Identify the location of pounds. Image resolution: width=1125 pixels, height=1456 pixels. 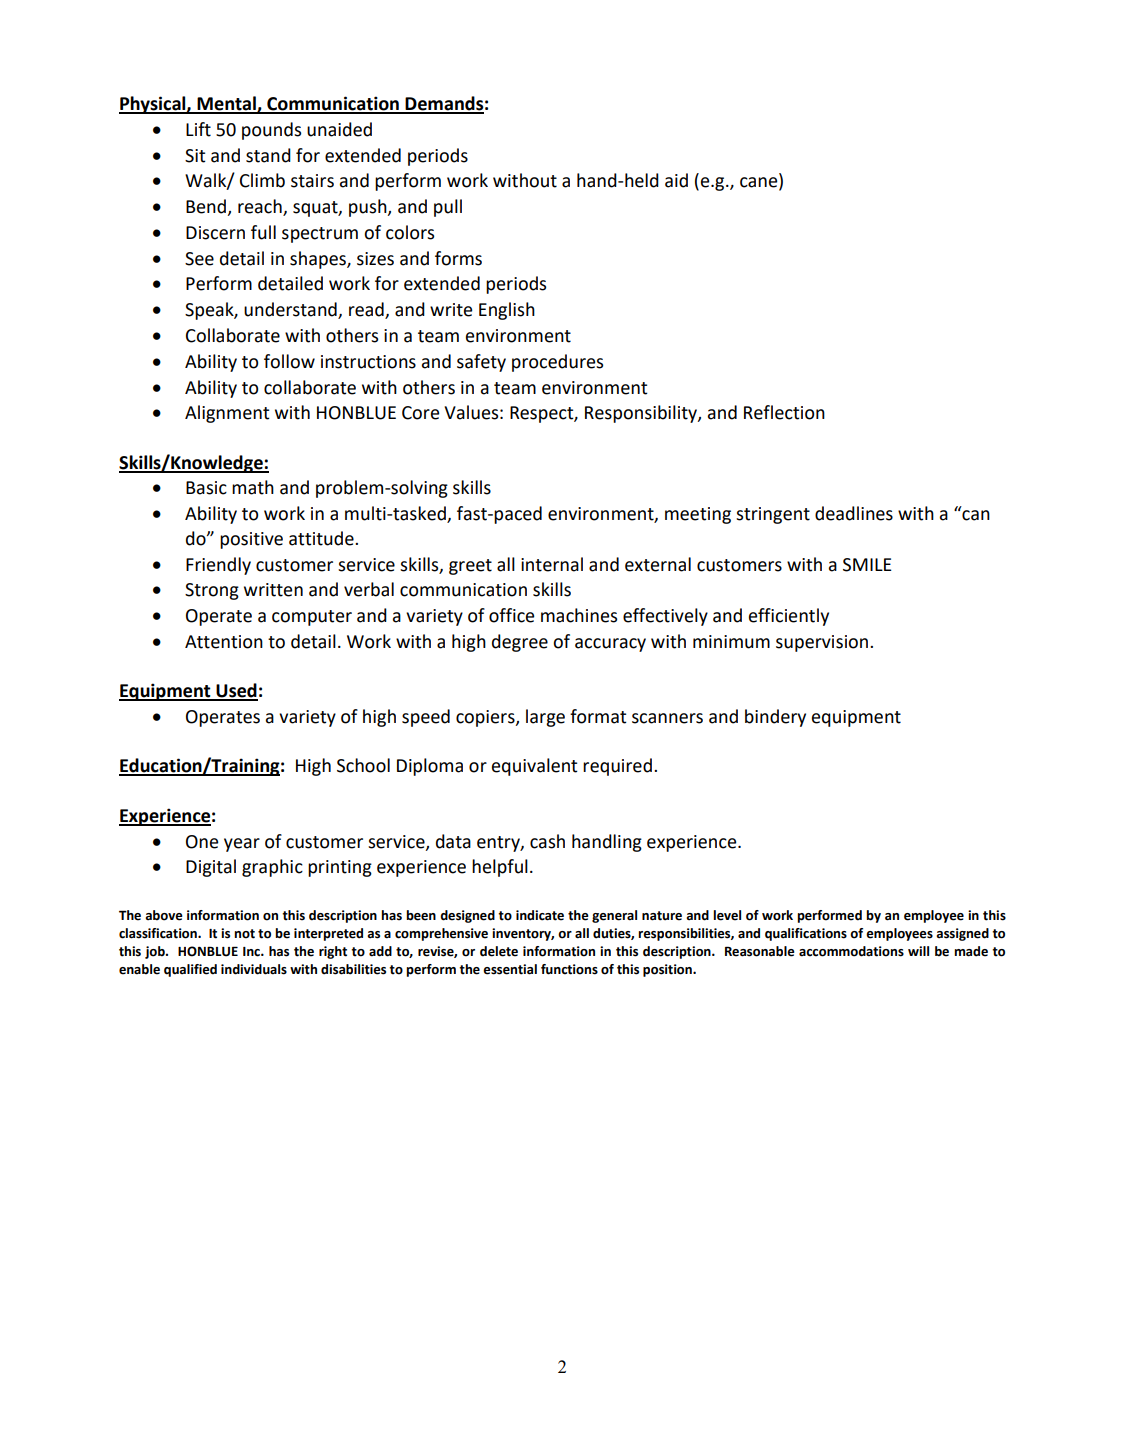
(271, 131).
